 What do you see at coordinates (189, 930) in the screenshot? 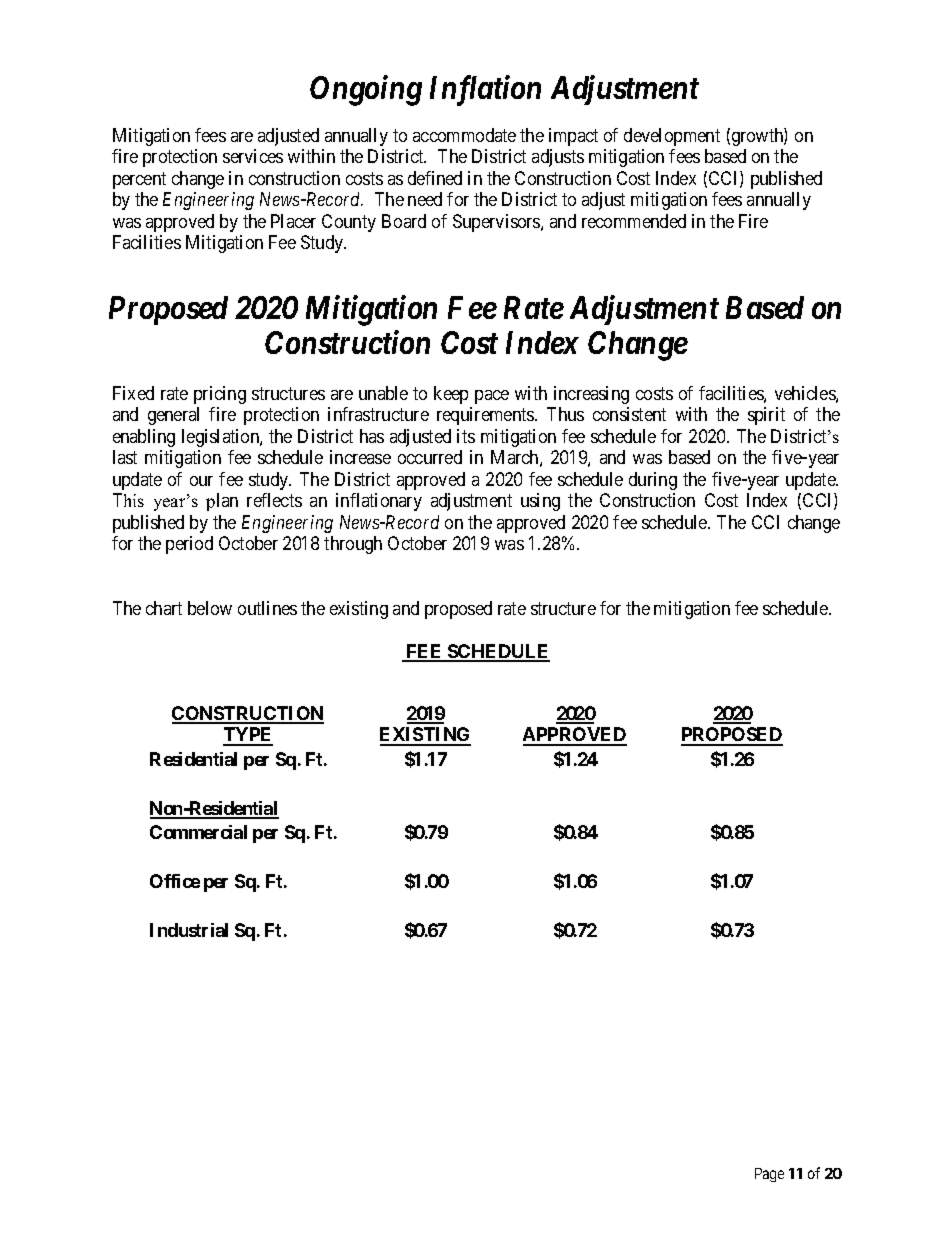
I see `Industrial` at bounding box center [189, 930].
